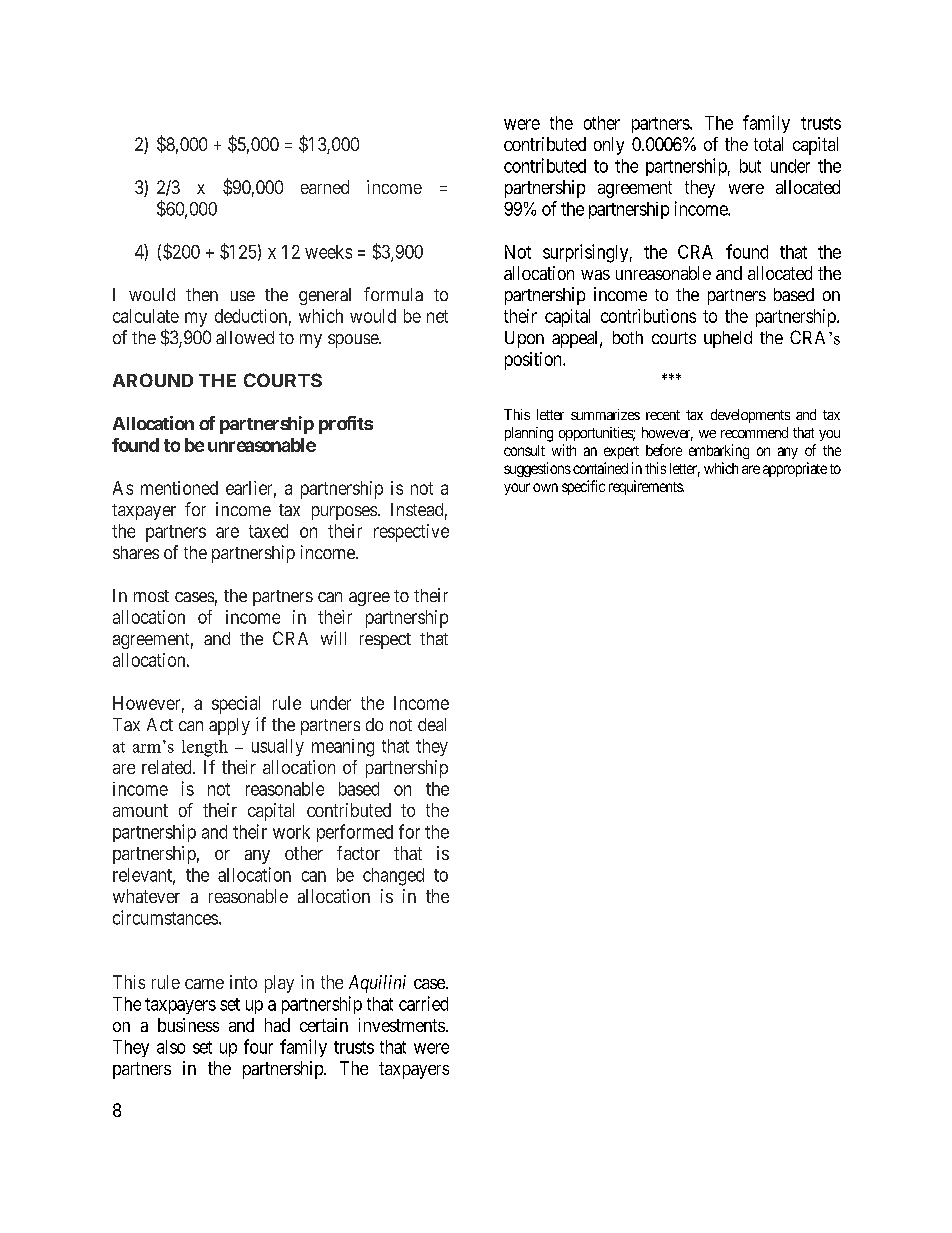 The width and height of the screenshot is (952, 1233). Describe the element at coordinates (188, 1025) in the screenshot. I see `business` at that location.
